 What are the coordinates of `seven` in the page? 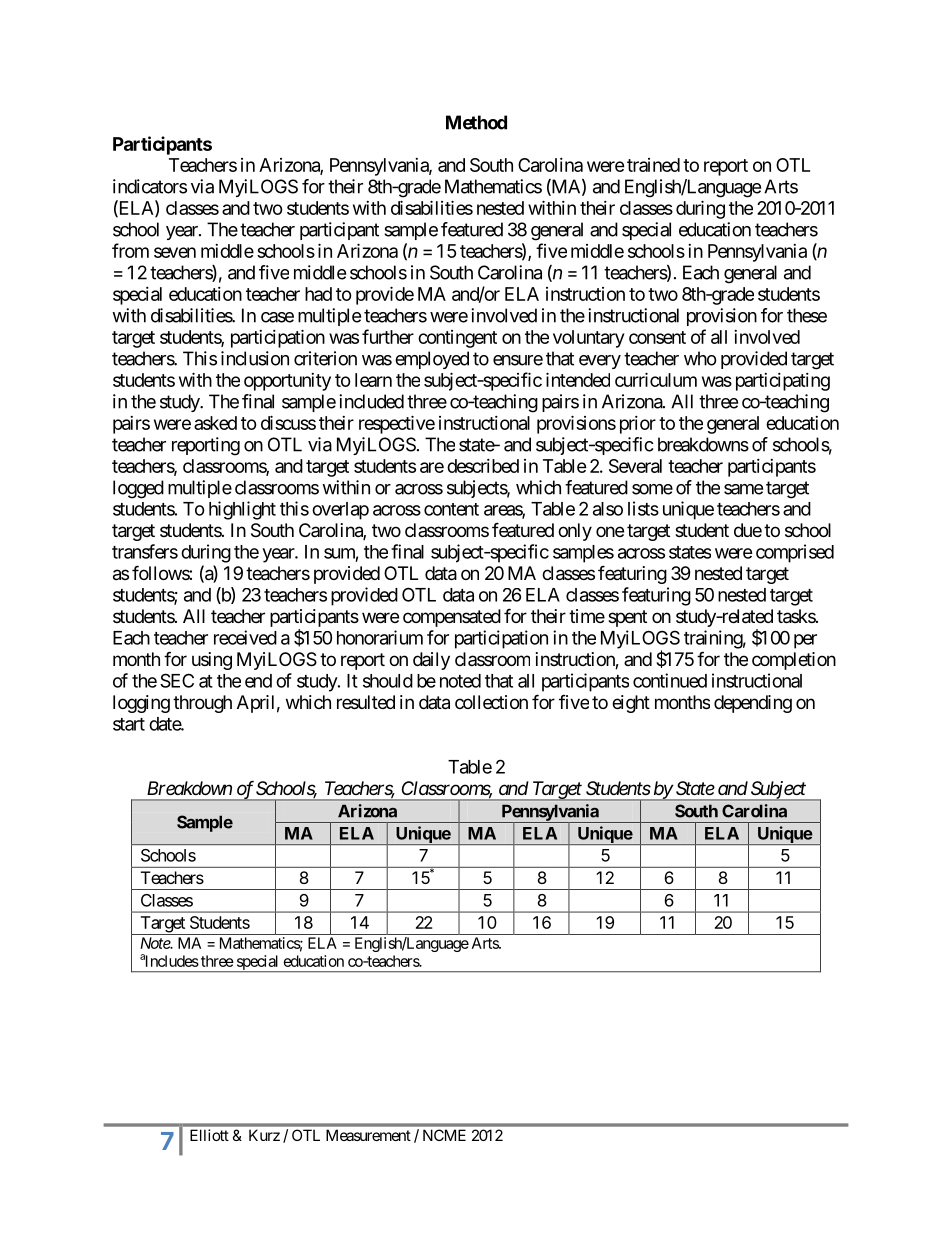 It's located at (175, 252).
